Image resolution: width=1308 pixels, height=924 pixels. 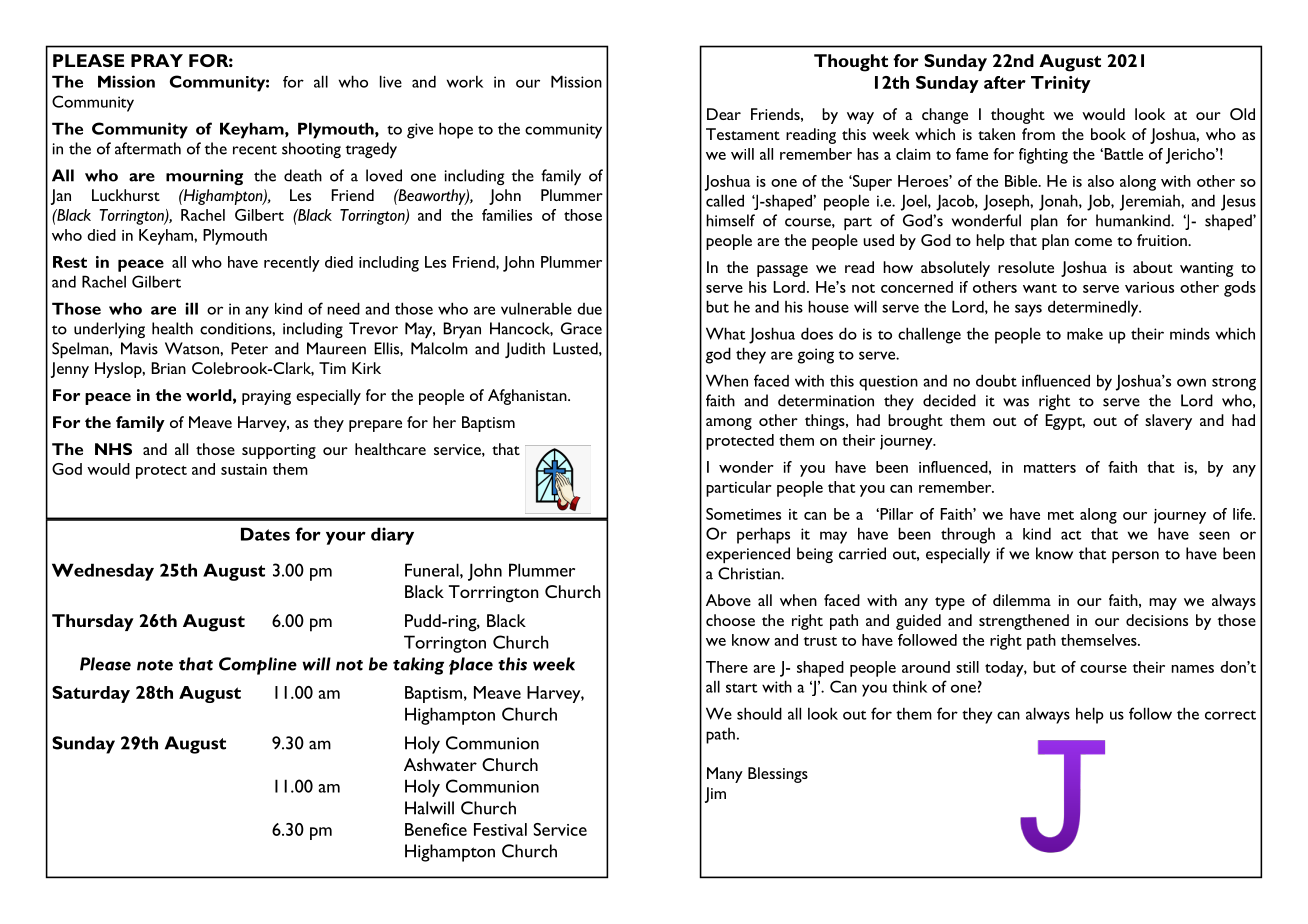 What do you see at coordinates (729, 424) in the page?
I see `among` at bounding box center [729, 424].
